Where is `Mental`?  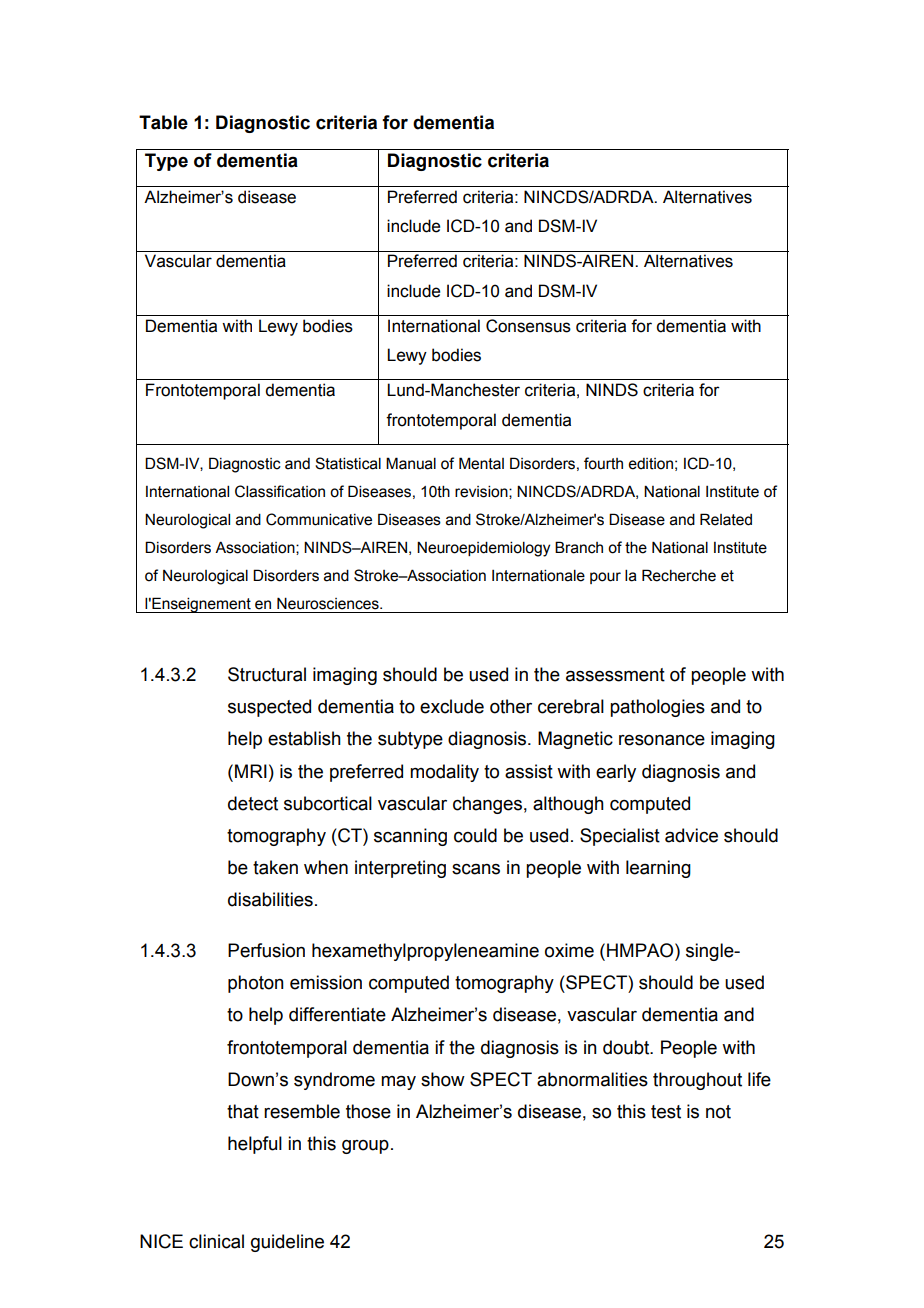 Mental is located at coordinates (481, 463).
